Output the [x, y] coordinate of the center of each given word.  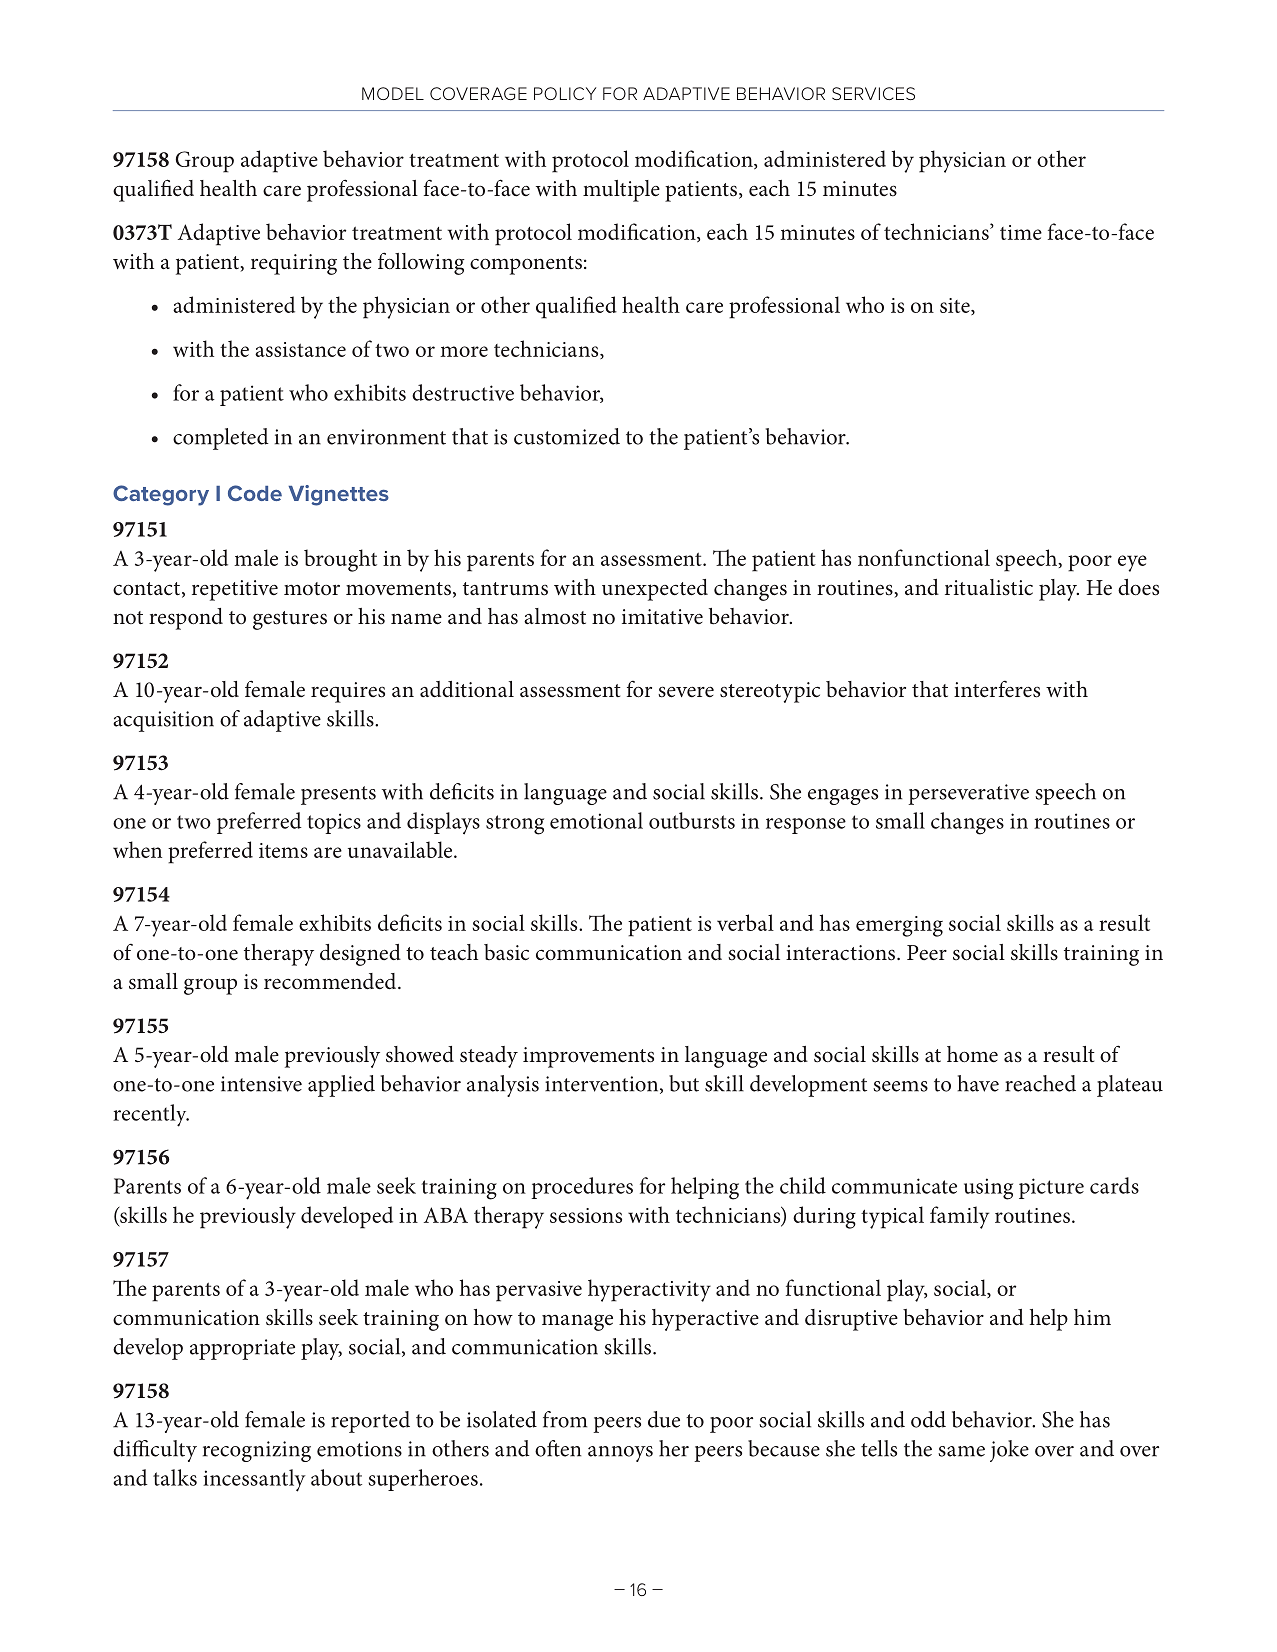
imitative [662, 617]
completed [221, 439]
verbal [745, 922]
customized [567, 436]
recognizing [257, 1451]
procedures [582, 1188]
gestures [290, 620]
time [1021, 232]
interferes [997, 689]
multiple [621, 191]
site [956, 306]
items [283, 850]
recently [151, 1115]
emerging [899, 926]
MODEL [393, 93]
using [988, 1189]
